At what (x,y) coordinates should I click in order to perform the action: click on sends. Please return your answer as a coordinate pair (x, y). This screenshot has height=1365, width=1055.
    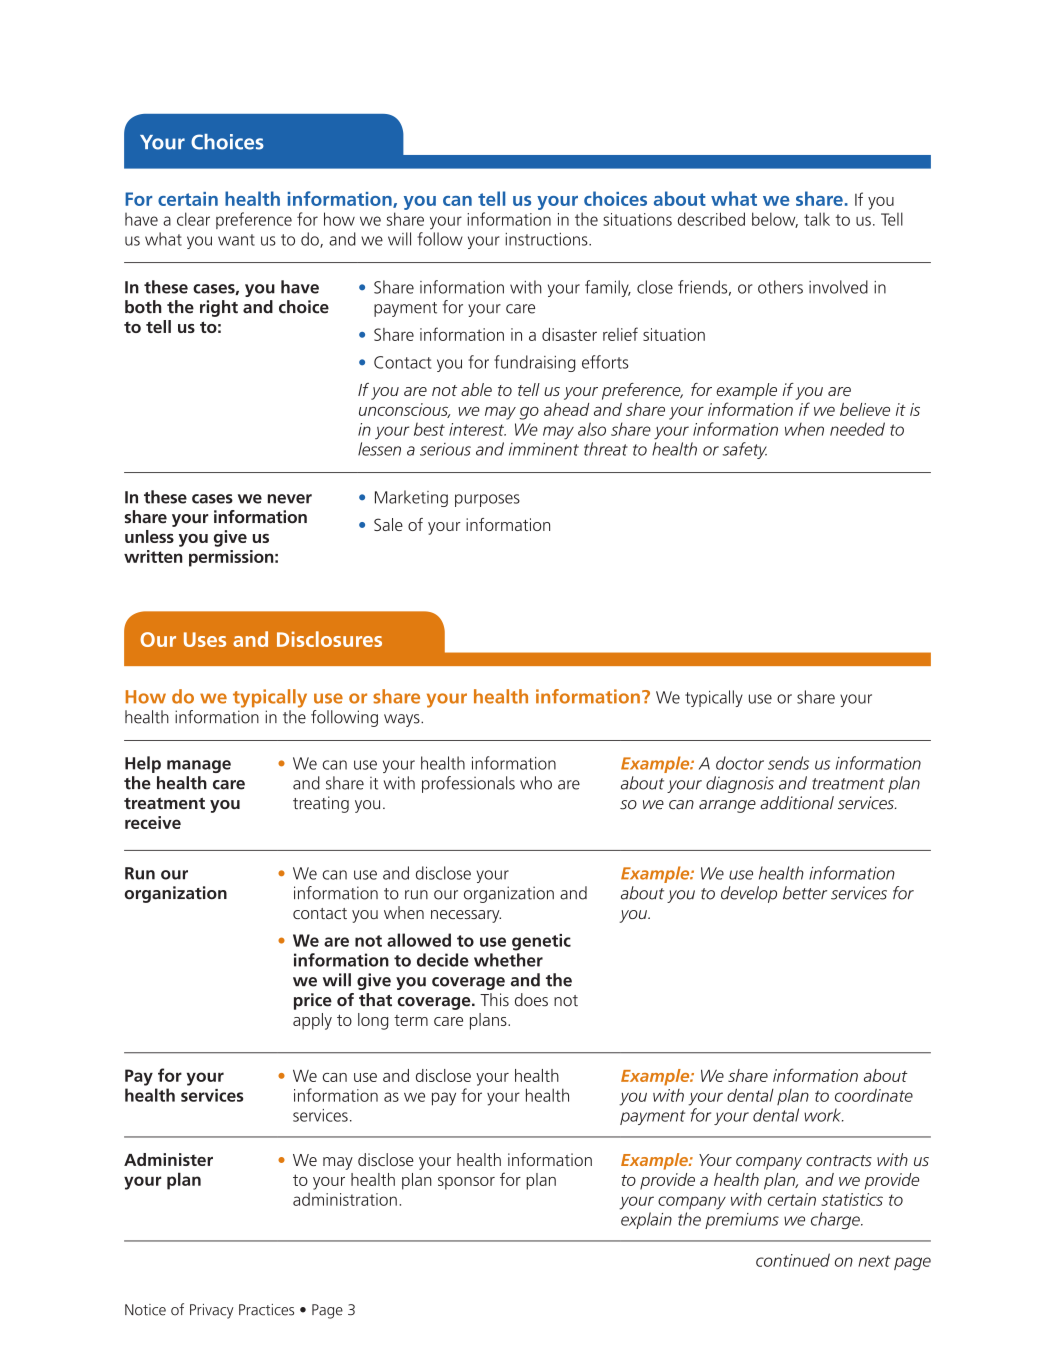
    Looking at the image, I should click on (788, 763).
